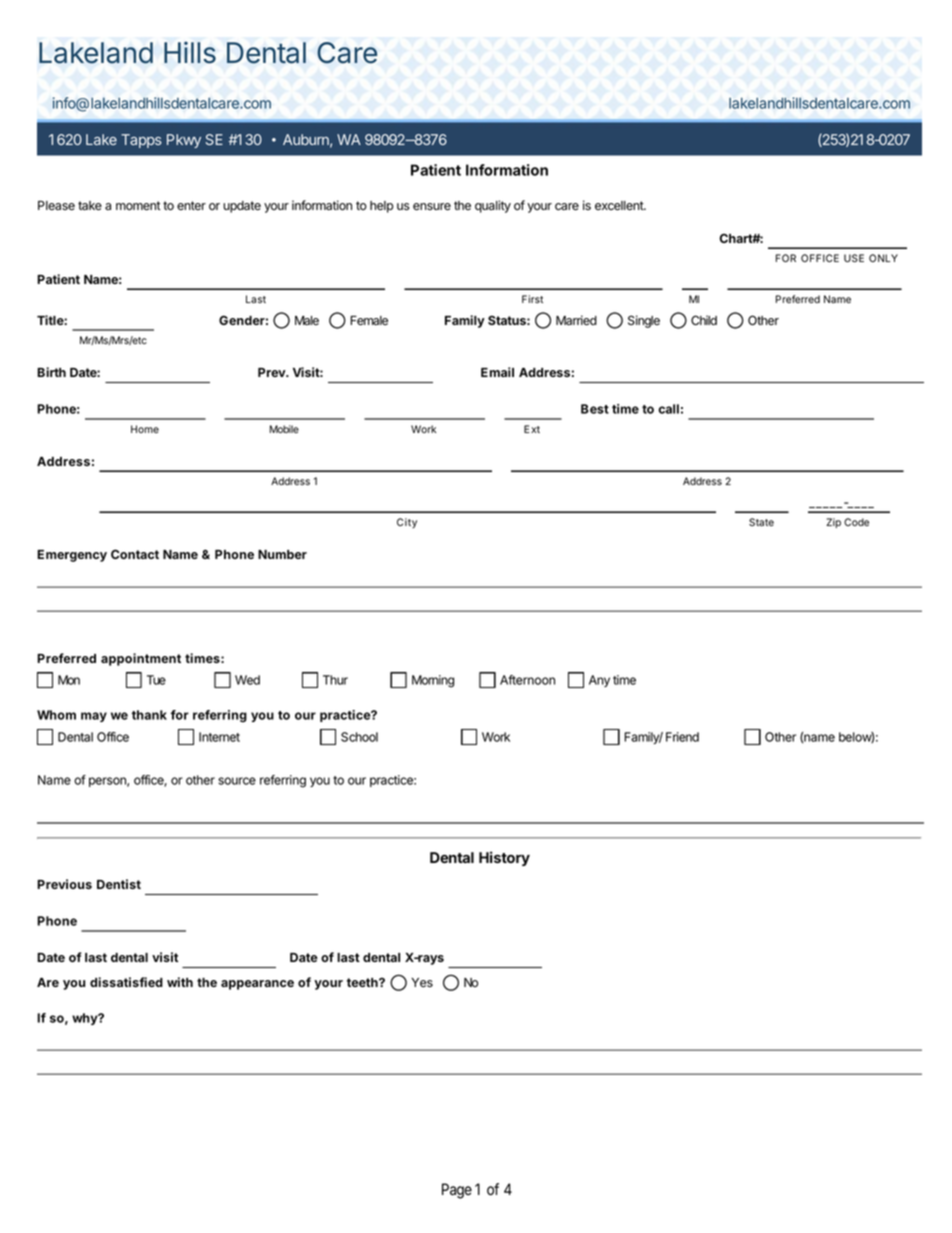  What do you see at coordinates (457, 1191) in the screenshot?
I see `Page` at bounding box center [457, 1191].
